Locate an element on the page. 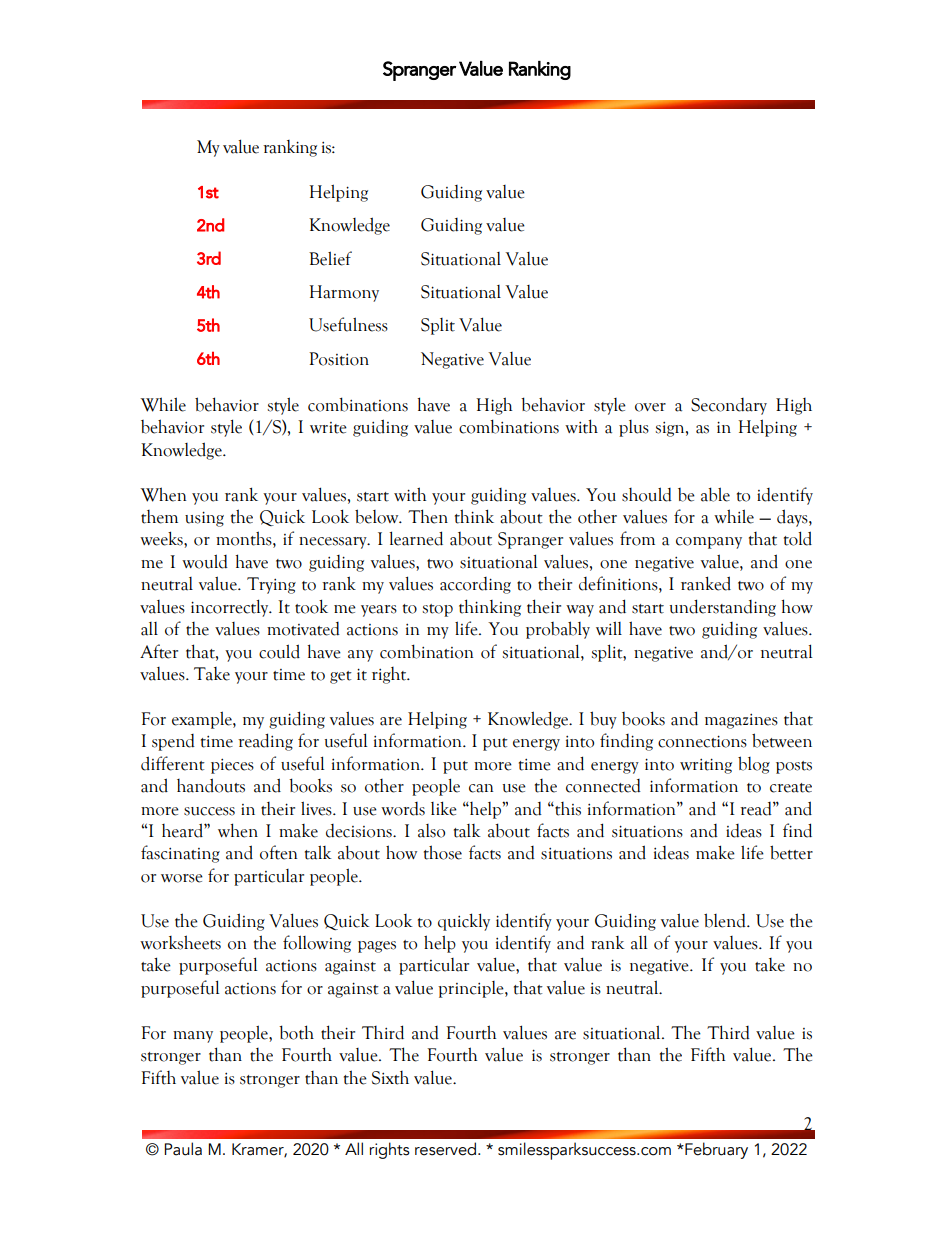 This image has height=1233, width=952. Belief is located at coordinates (330, 258).
